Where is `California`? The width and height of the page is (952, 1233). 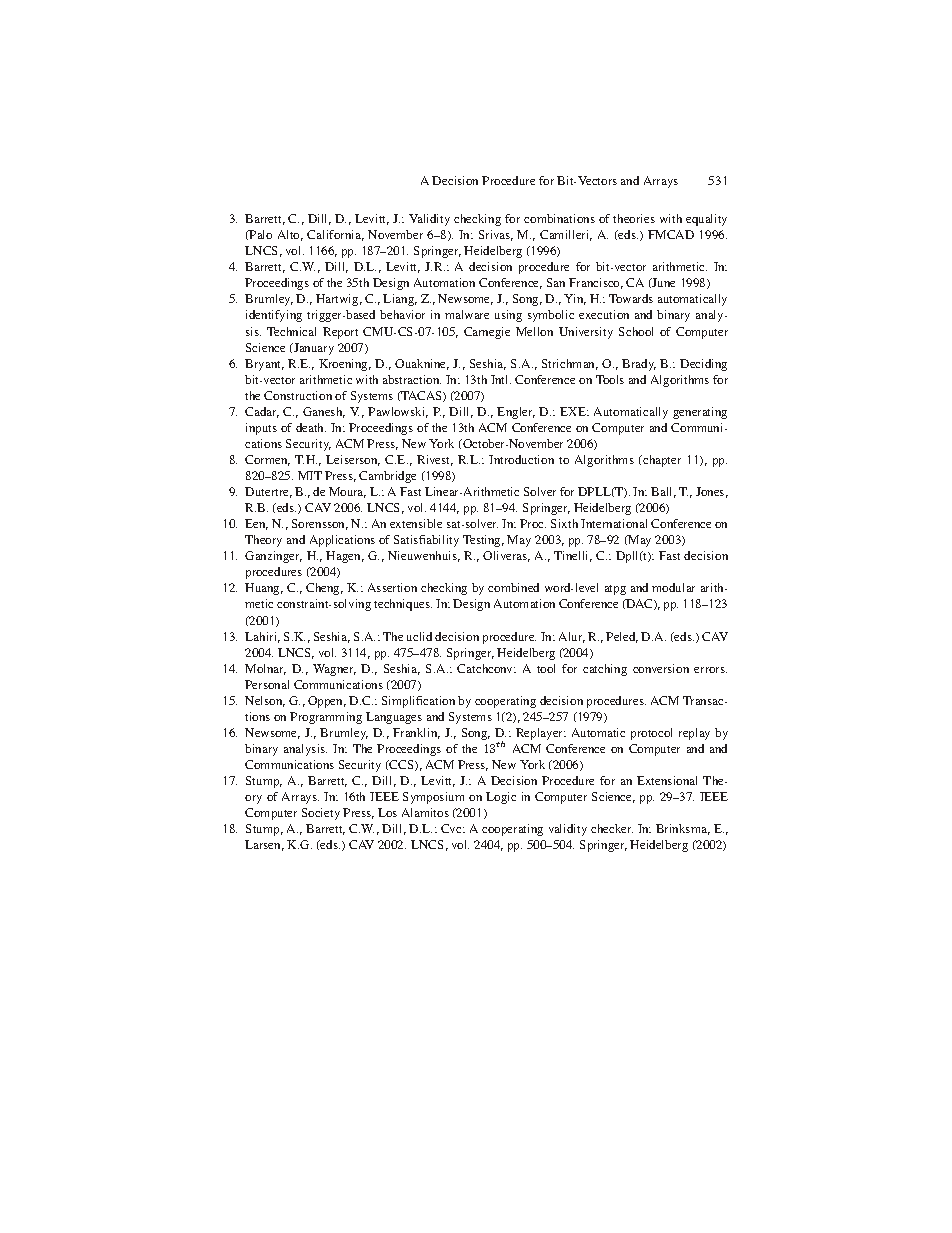 California is located at coordinates (335, 235).
